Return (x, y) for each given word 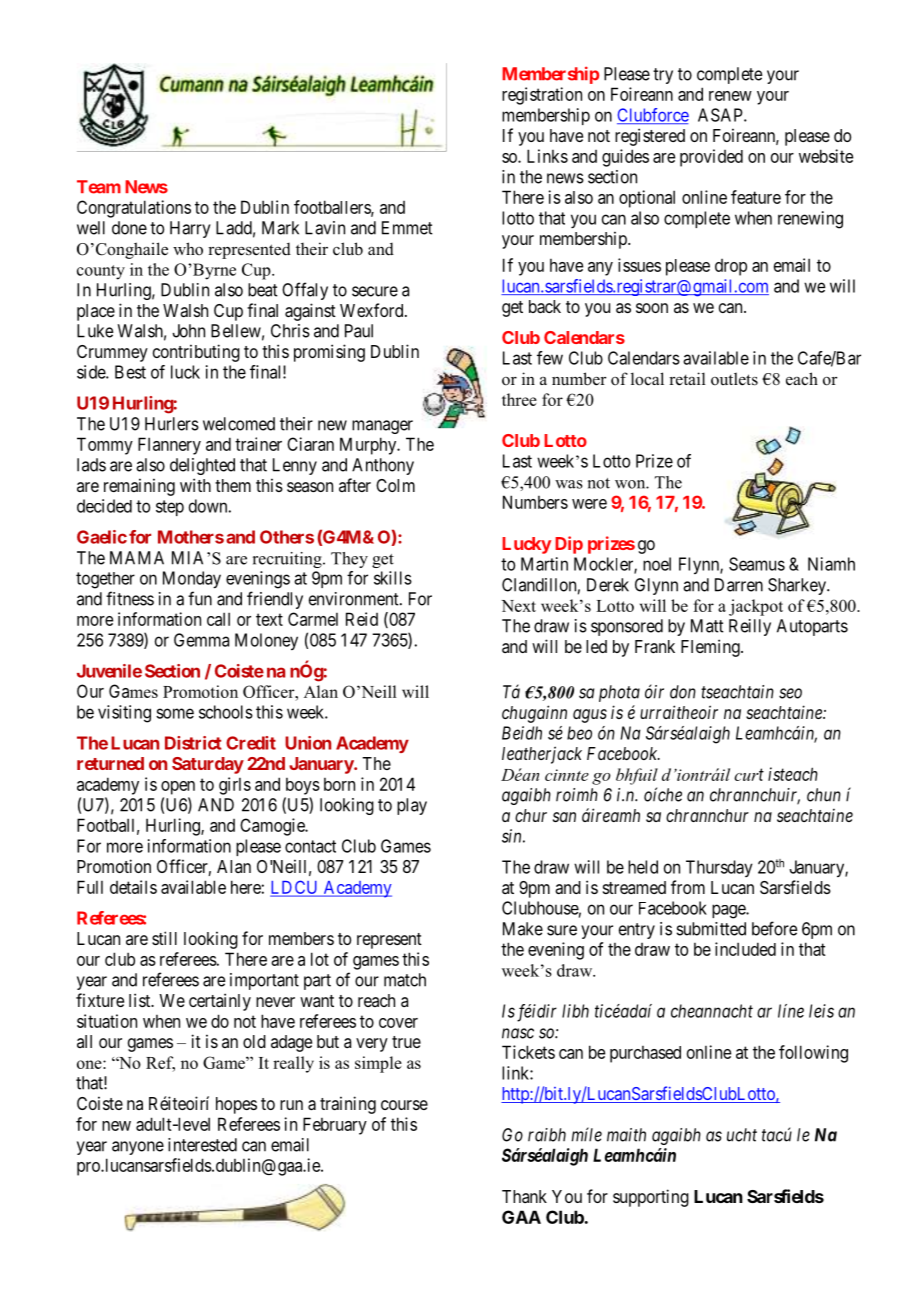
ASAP (721, 115)
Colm (395, 485)
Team (99, 187)
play (412, 806)
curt (749, 774)
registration (542, 96)
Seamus (757, 564)
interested (202, 1145)
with (195, 485)
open (178, 788)
